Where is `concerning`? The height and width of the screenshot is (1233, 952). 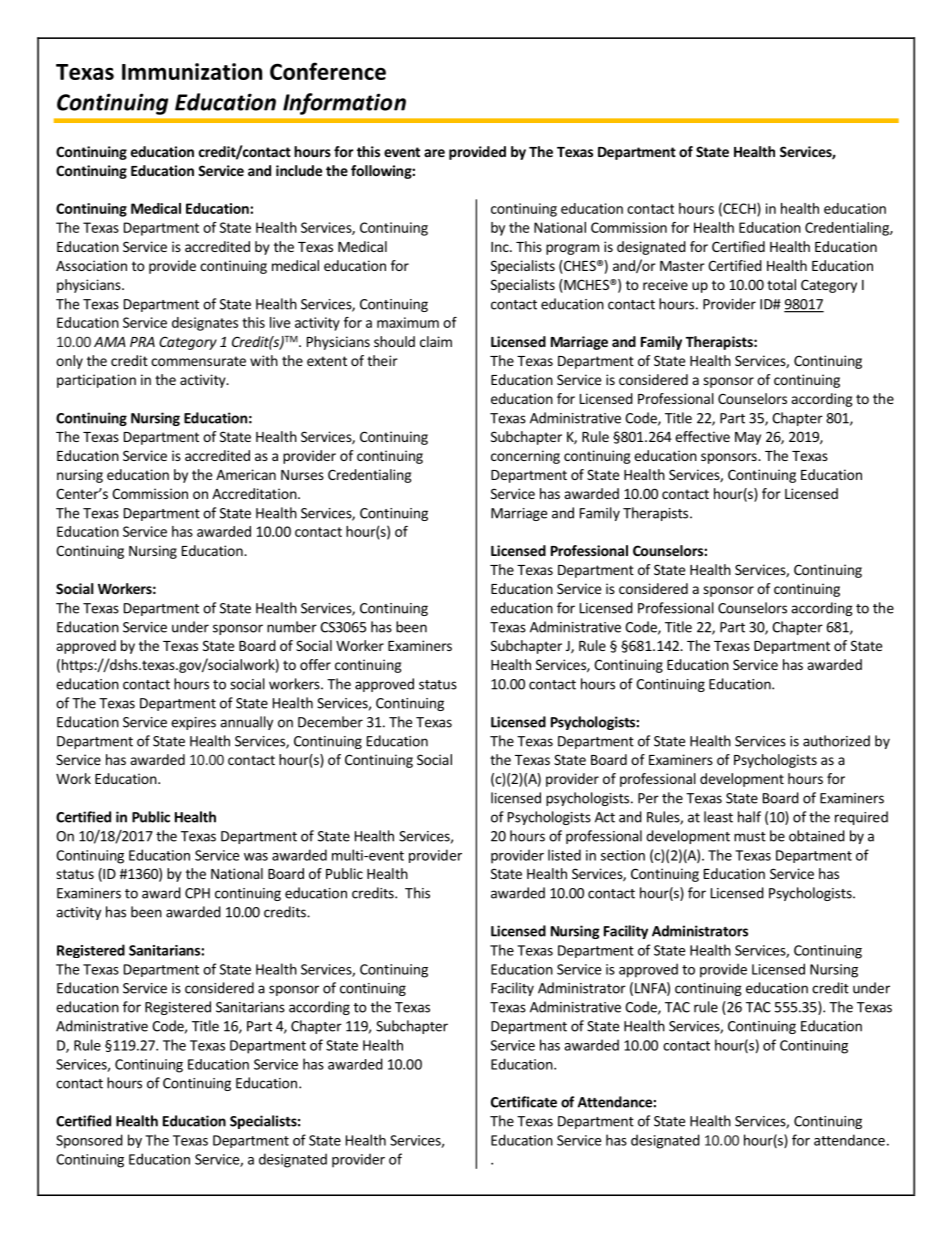
concerning is located at coordinates (525, 457).
